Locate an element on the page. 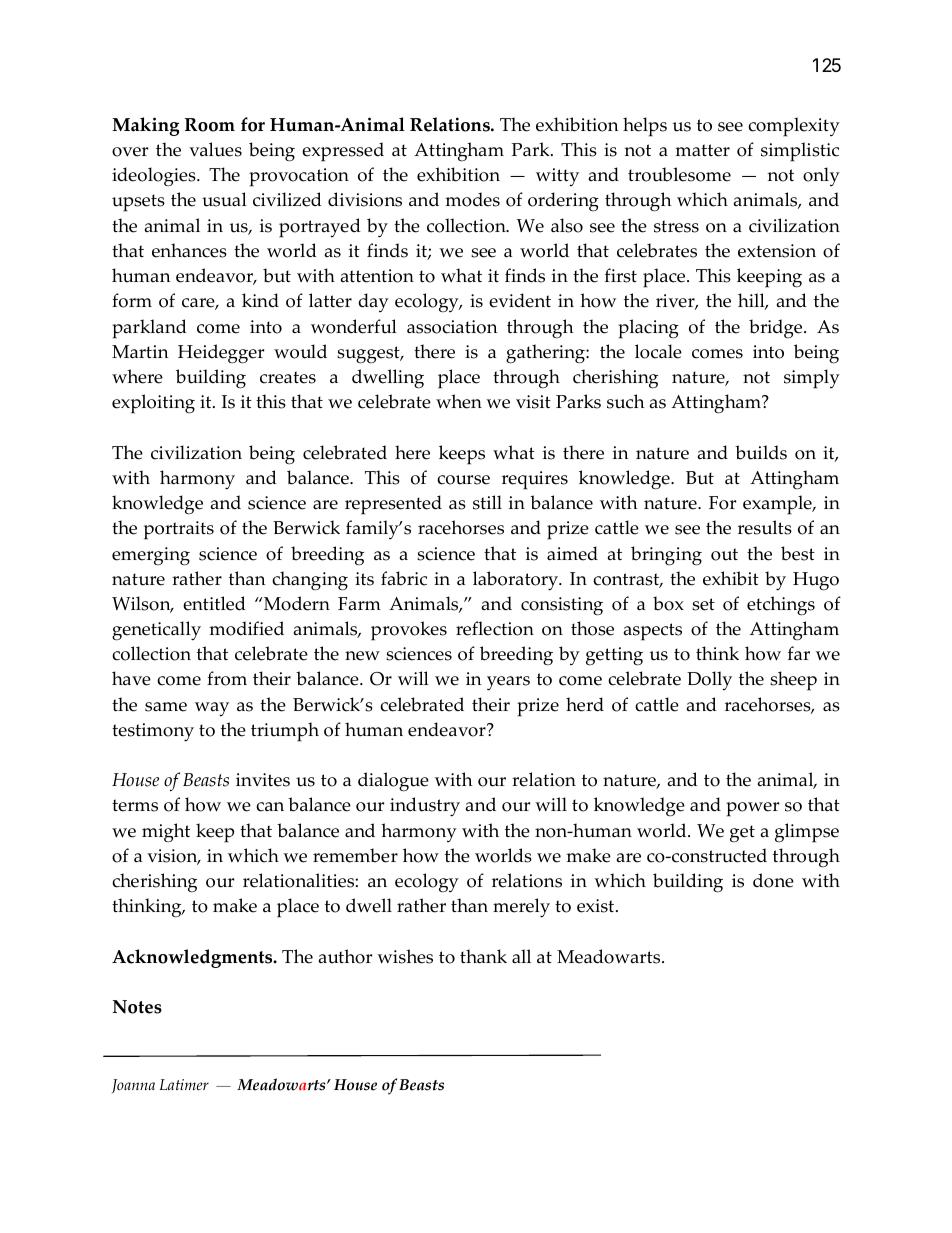  matter is located at coordinates (702, 150).
